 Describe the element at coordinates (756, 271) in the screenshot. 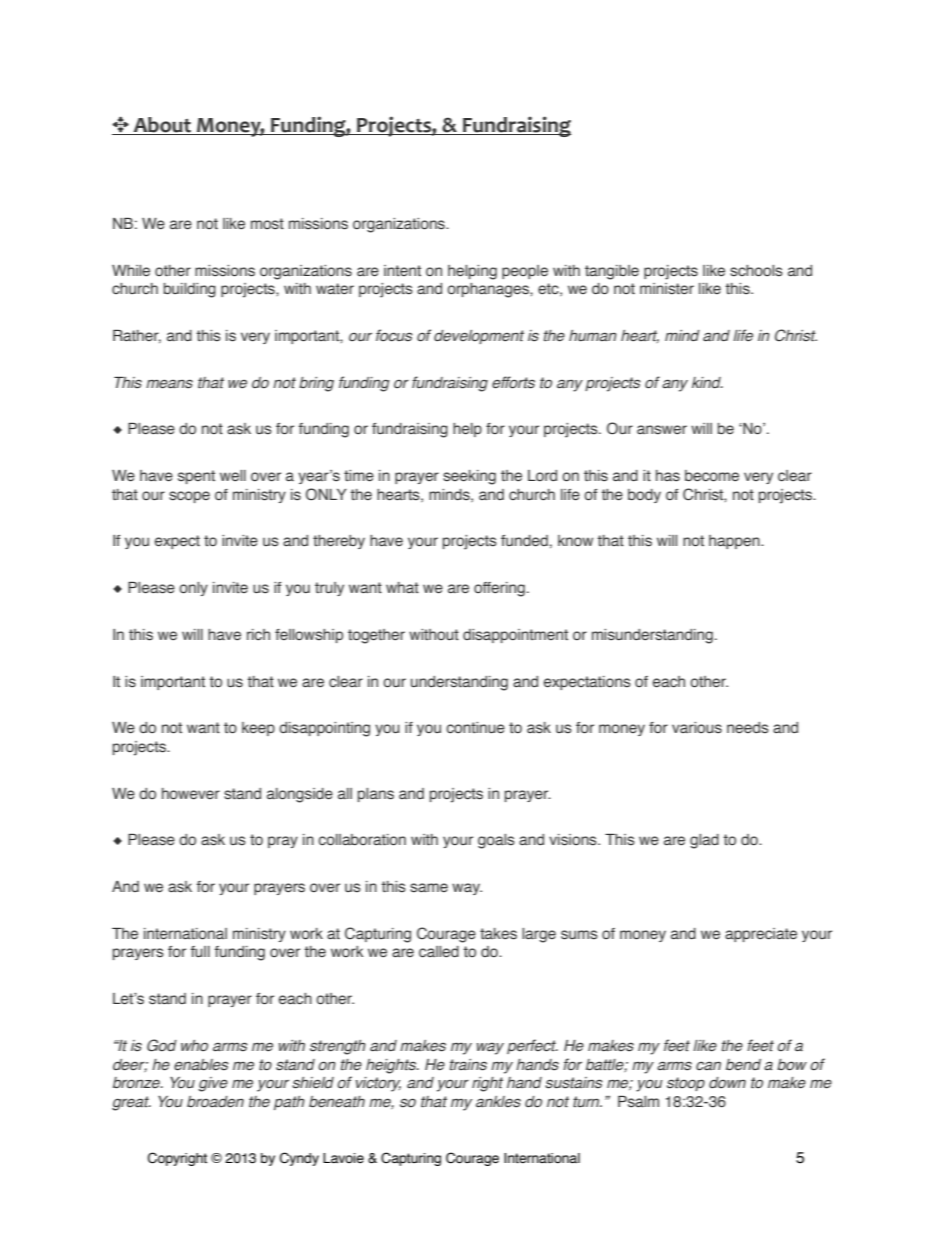

I see `schools` at that location.
